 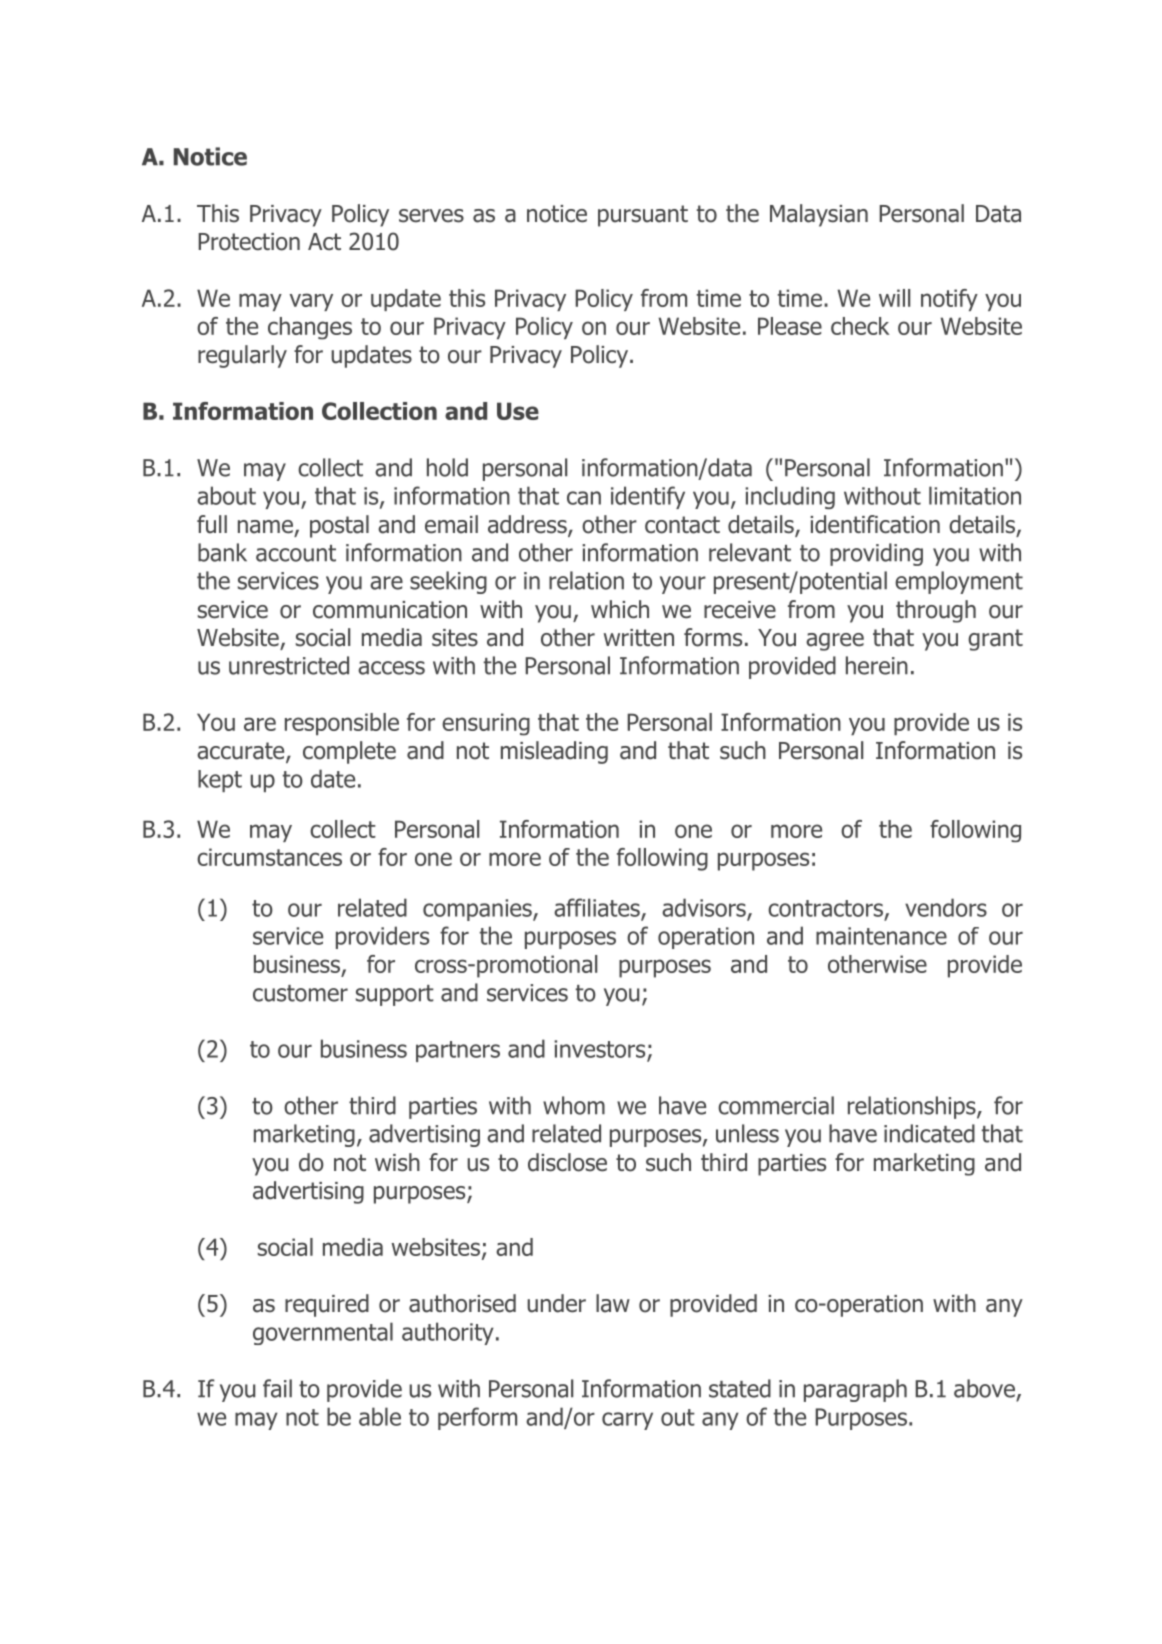 What do you see at coordinates (554, 752) in the document?
I see `misleading` at bounding box center [554, 752].
